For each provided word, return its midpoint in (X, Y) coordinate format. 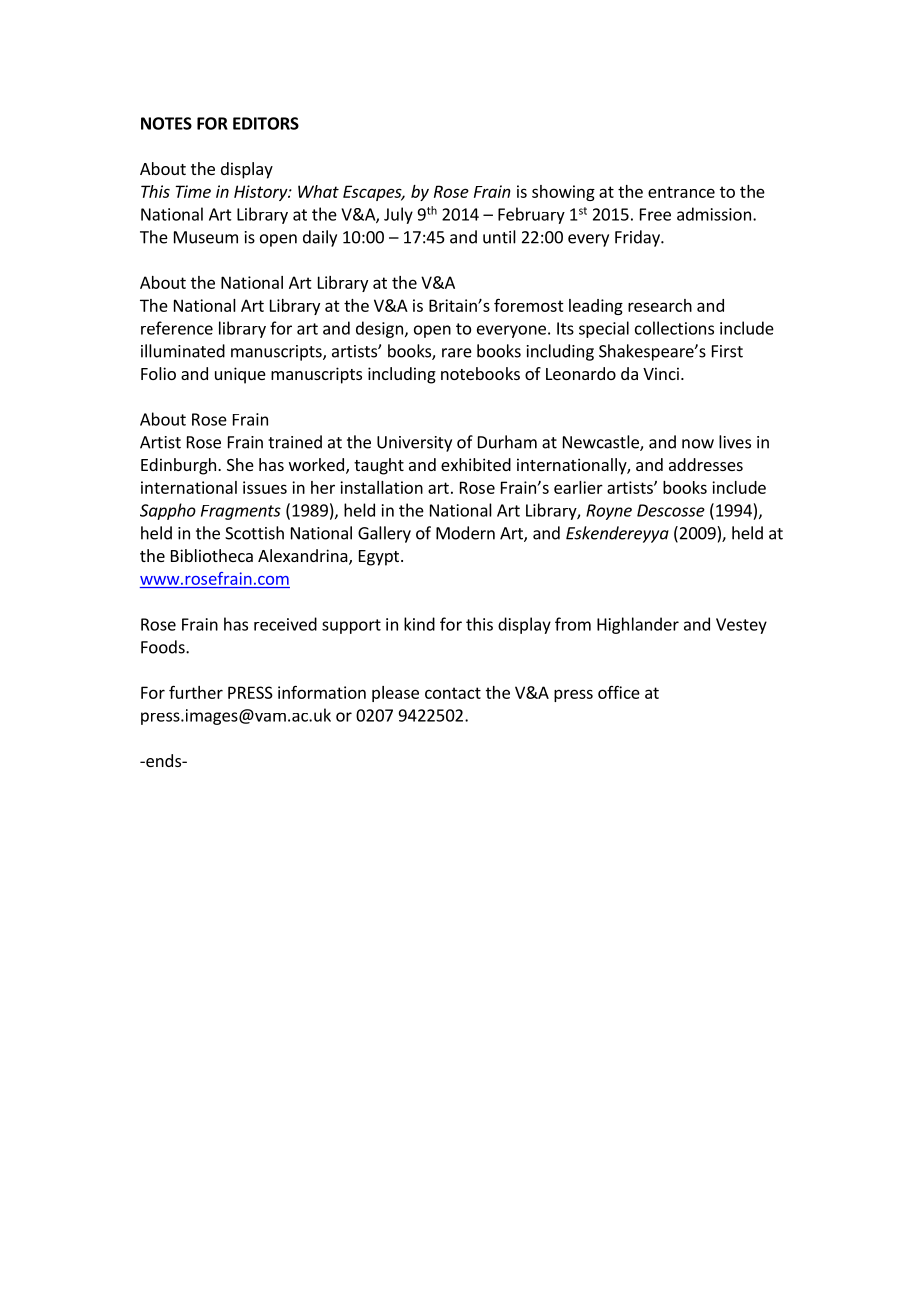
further (196, 692)
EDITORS (266, 123)
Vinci (661, 373)
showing (563, 193)
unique (240, 375)
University (414, 444)
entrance (681, 192)
